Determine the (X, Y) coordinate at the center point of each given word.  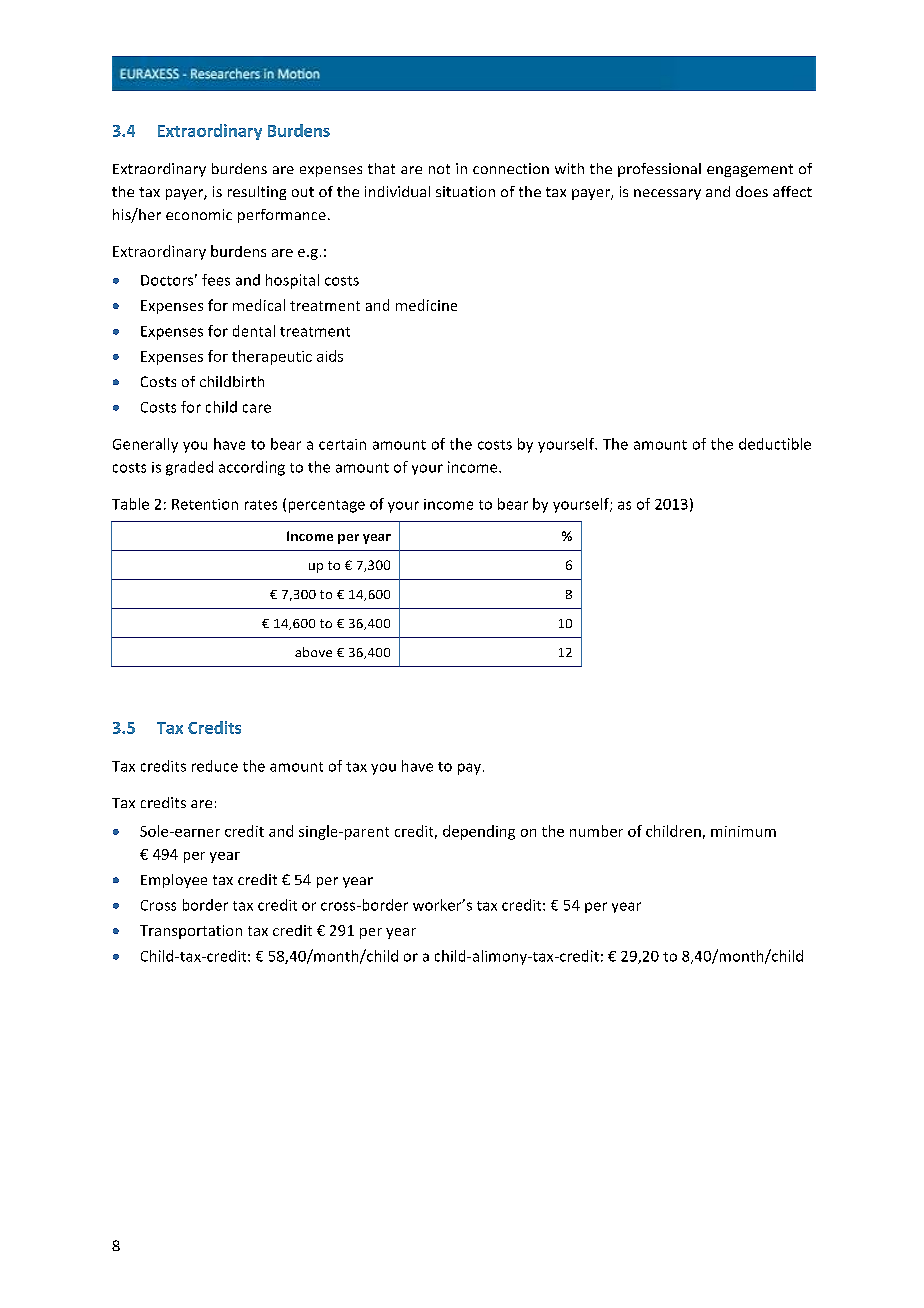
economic (199, 214)
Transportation (191, 932)
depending (479, 832)
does (752, 191)
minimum (743, 831)
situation (465, 191)
